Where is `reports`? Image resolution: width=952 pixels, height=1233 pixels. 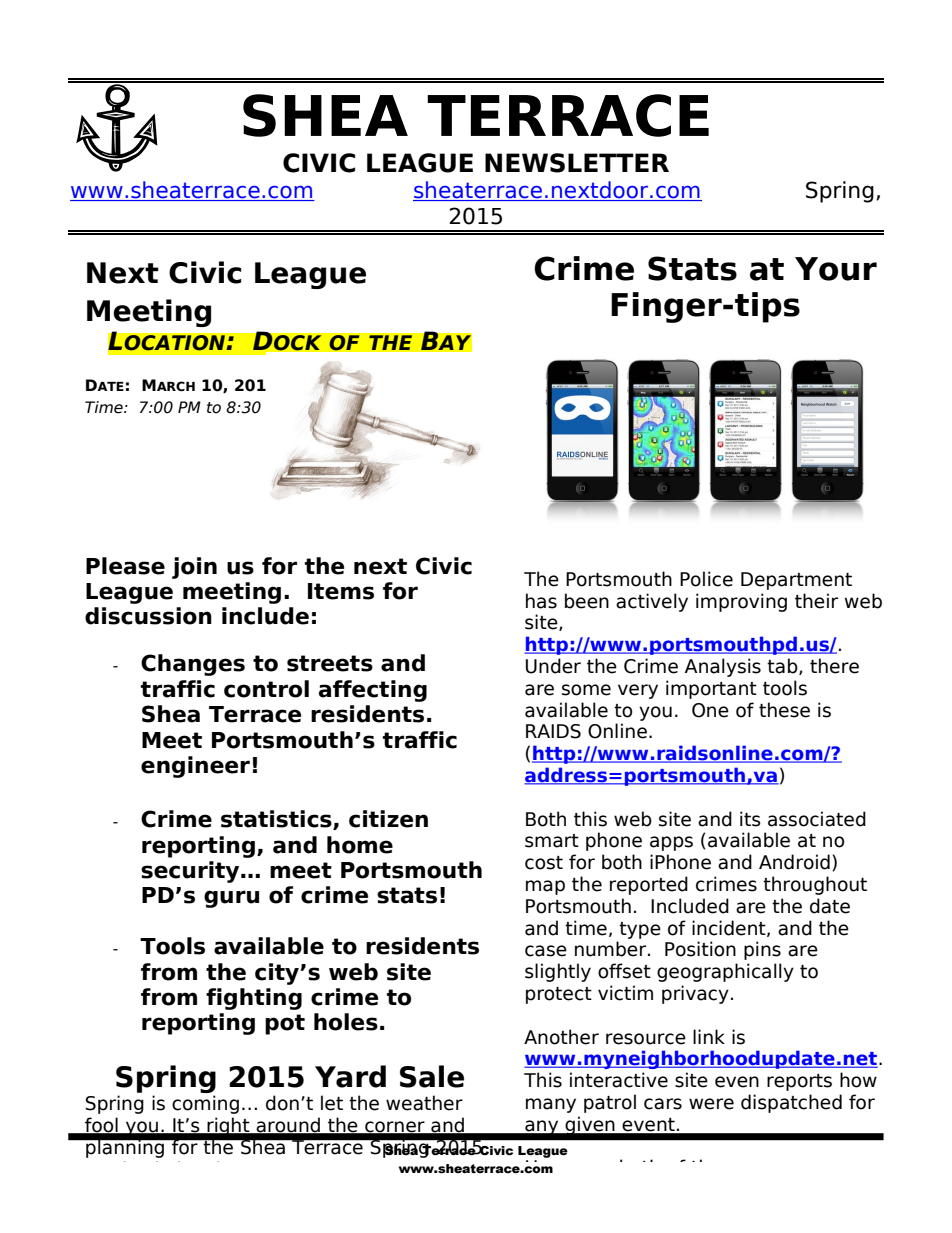 reports is located at coordinates (799, 1082).
